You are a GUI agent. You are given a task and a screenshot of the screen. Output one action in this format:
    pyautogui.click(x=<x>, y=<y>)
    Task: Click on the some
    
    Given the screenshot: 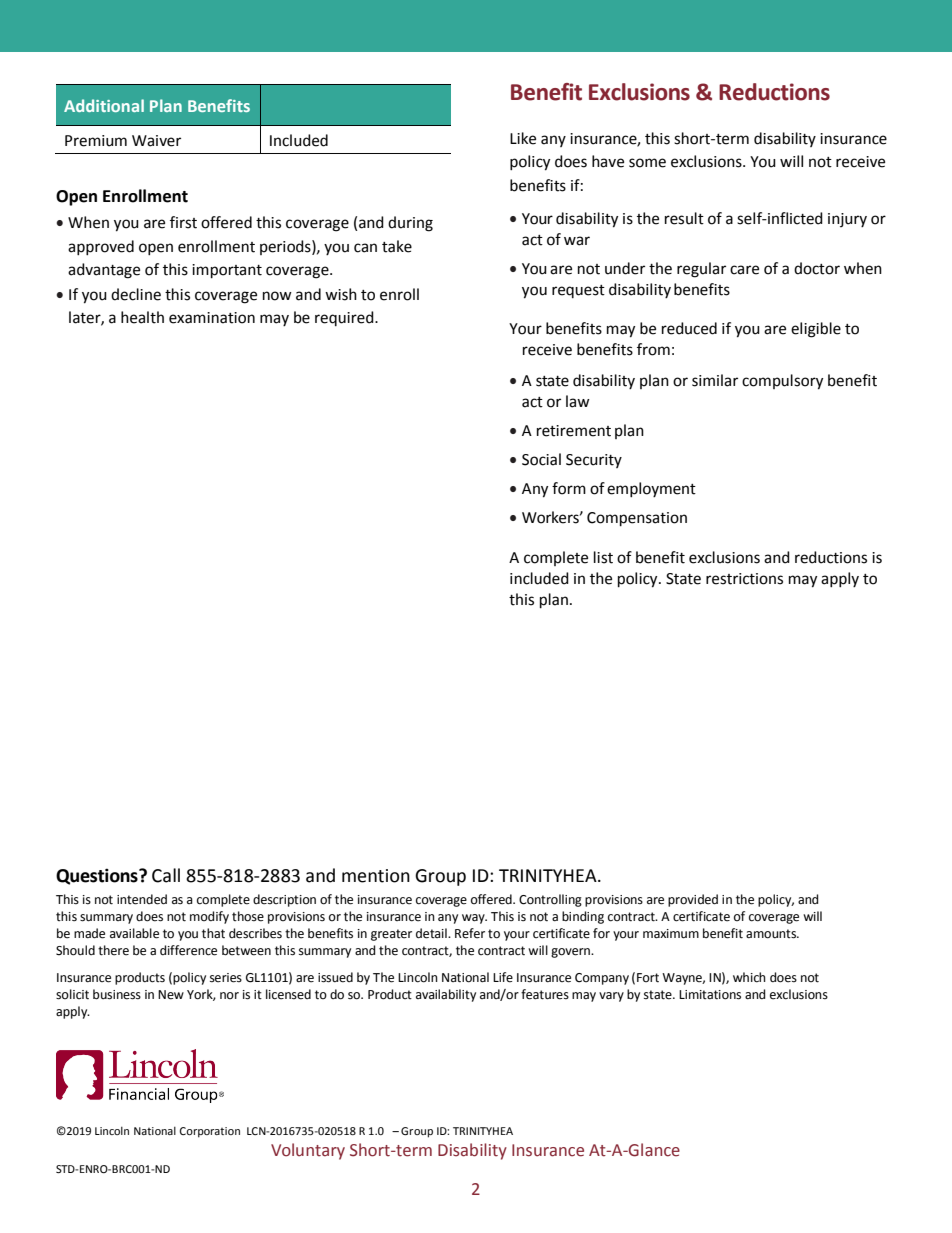 What is the action you would take?
    pyautogui.click(x=647, y=163)
